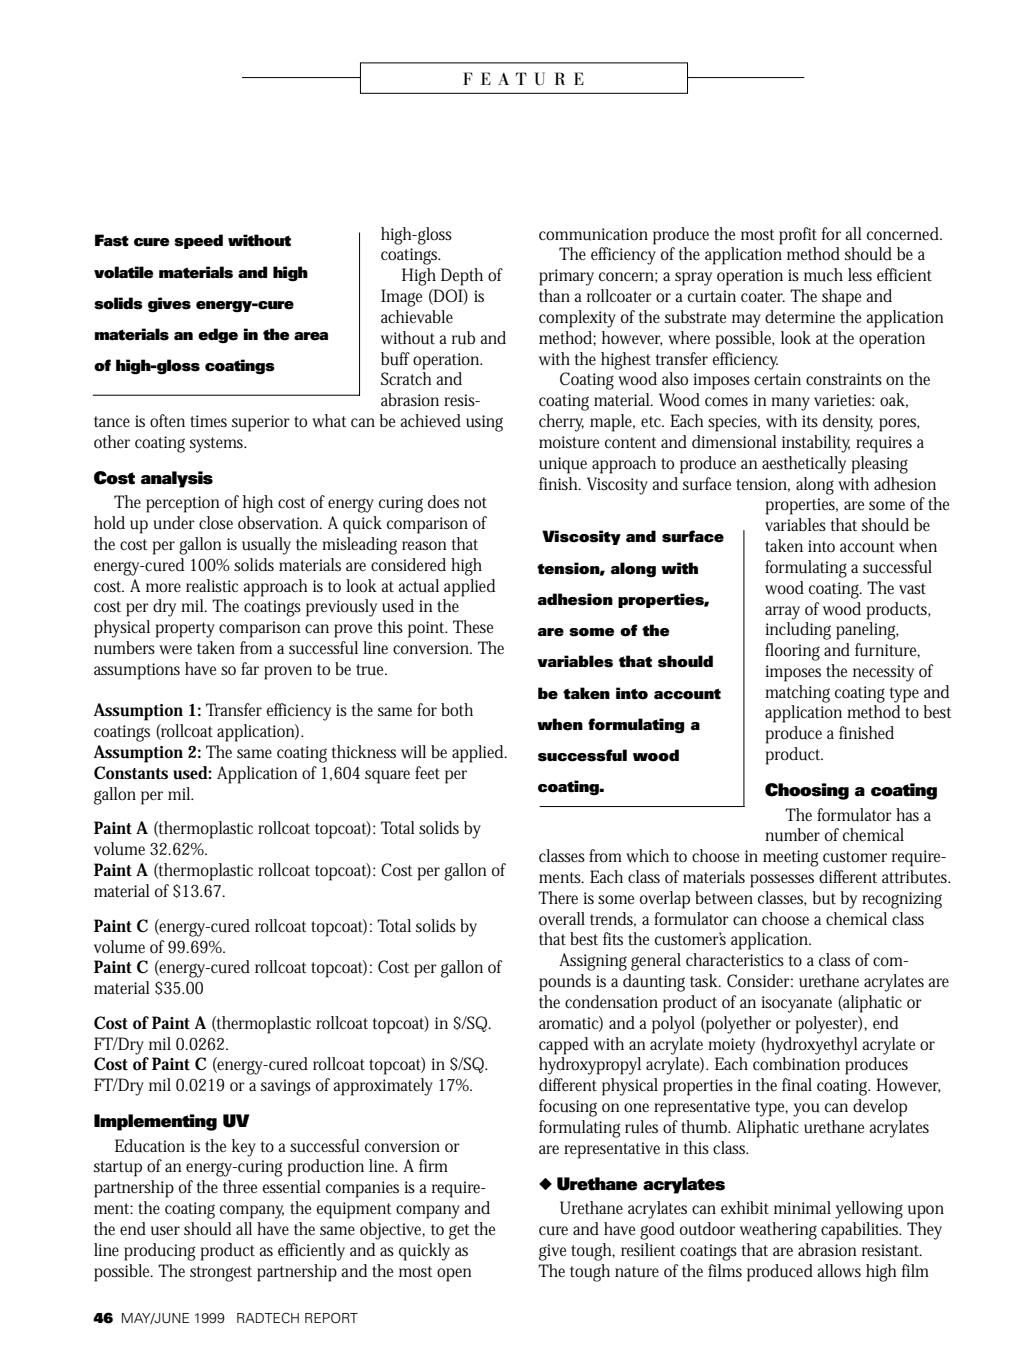 The width and height of the screenshot is (1015, 1359). Describe the element at coordinates (796, 1004) in the screenshot. I see `isocyanate` at that location.
